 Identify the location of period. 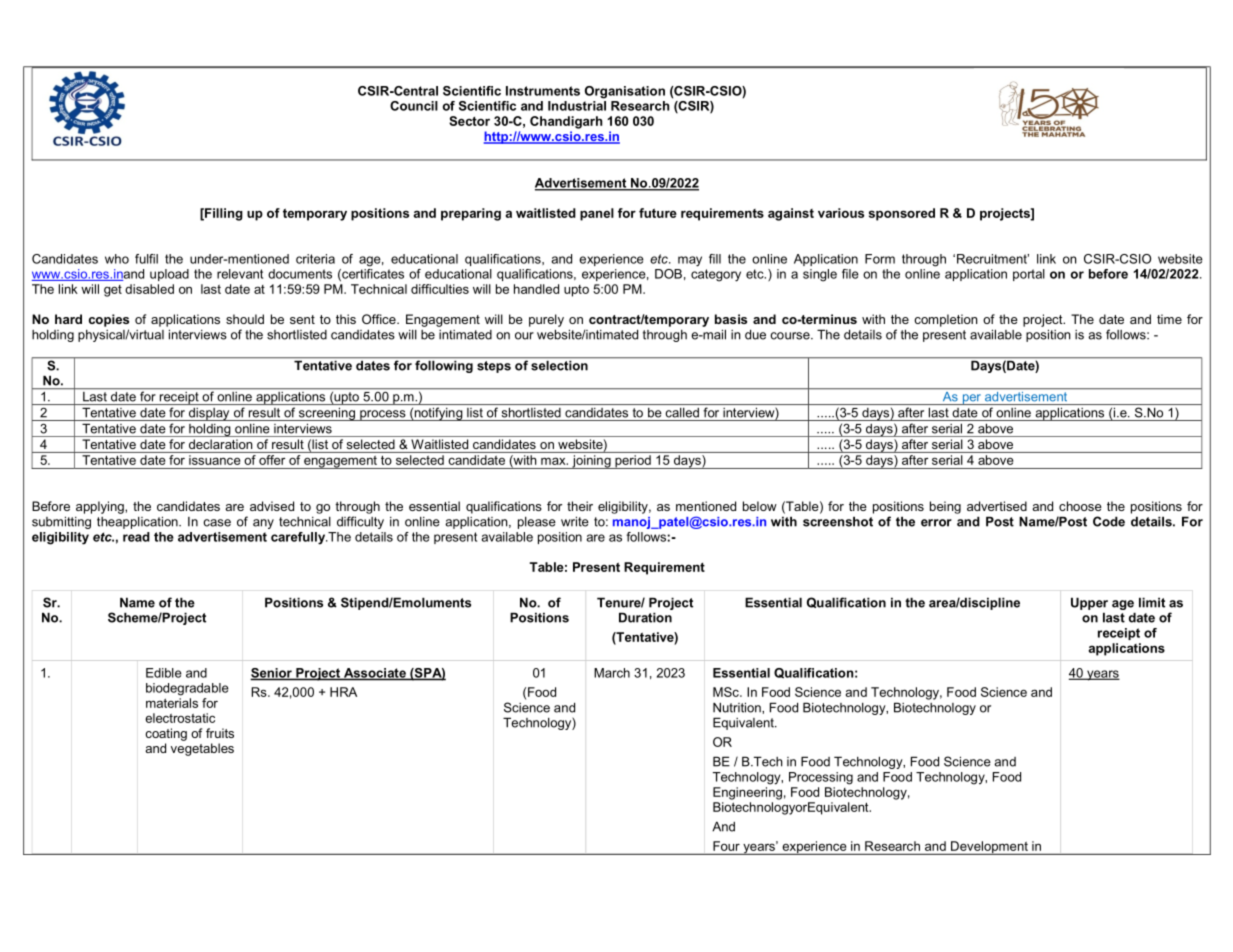
(633, 462).
